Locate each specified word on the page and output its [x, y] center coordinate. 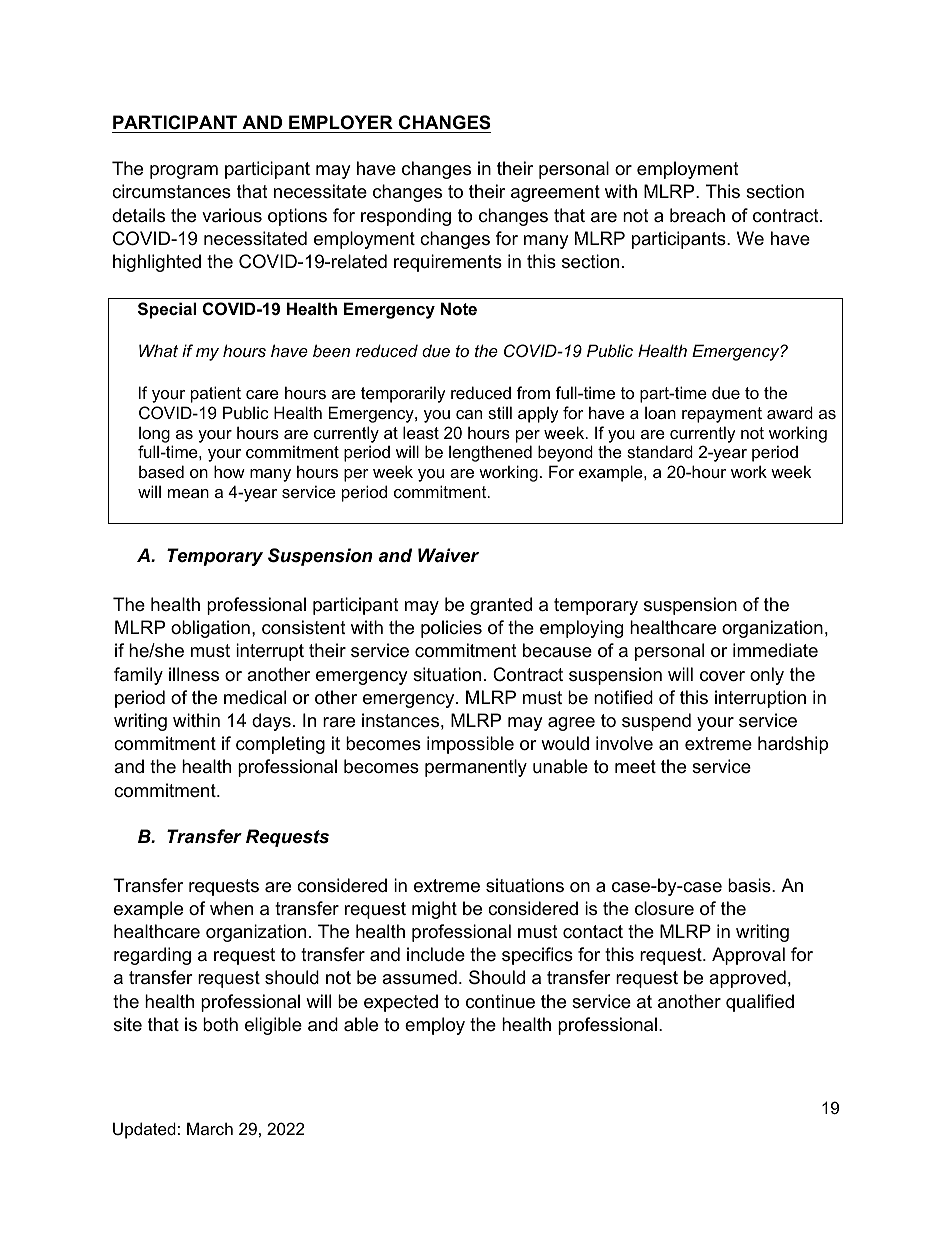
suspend [656, 722]
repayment [722, 415]
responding [406, 217]
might [434, 910]
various [232, 215]
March [210, 1128]
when [231, 908]
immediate [775, 650]
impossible [470, 745]
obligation [210, 629]
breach [697, 215]
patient [216, 394]
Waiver [448, 555]
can [469, 414]
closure [664, 908]
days [271, 722]
